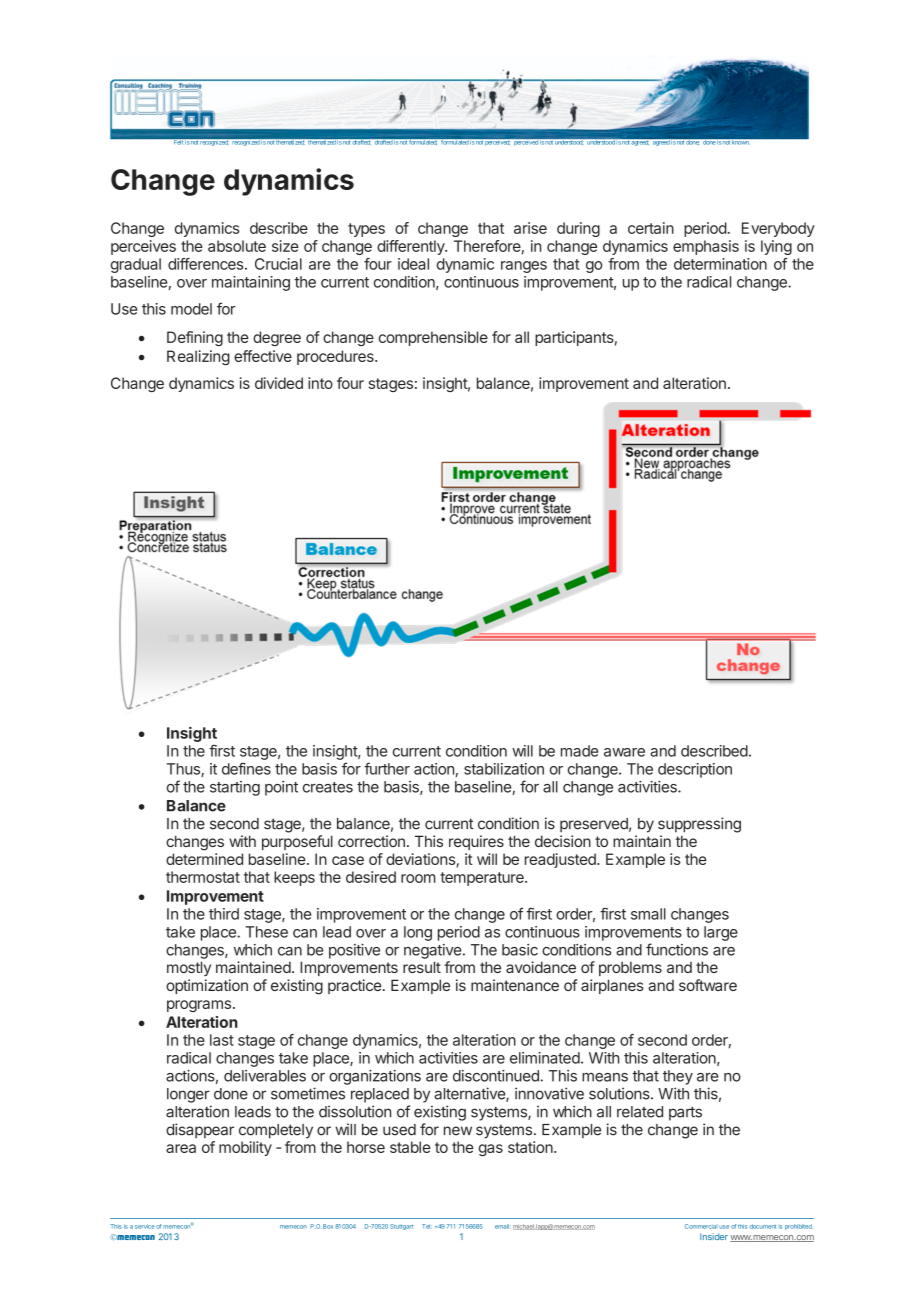 Image resolution: width=924 pixels, height=1308 pixels. I want to click on differences, so click(207, 264).
